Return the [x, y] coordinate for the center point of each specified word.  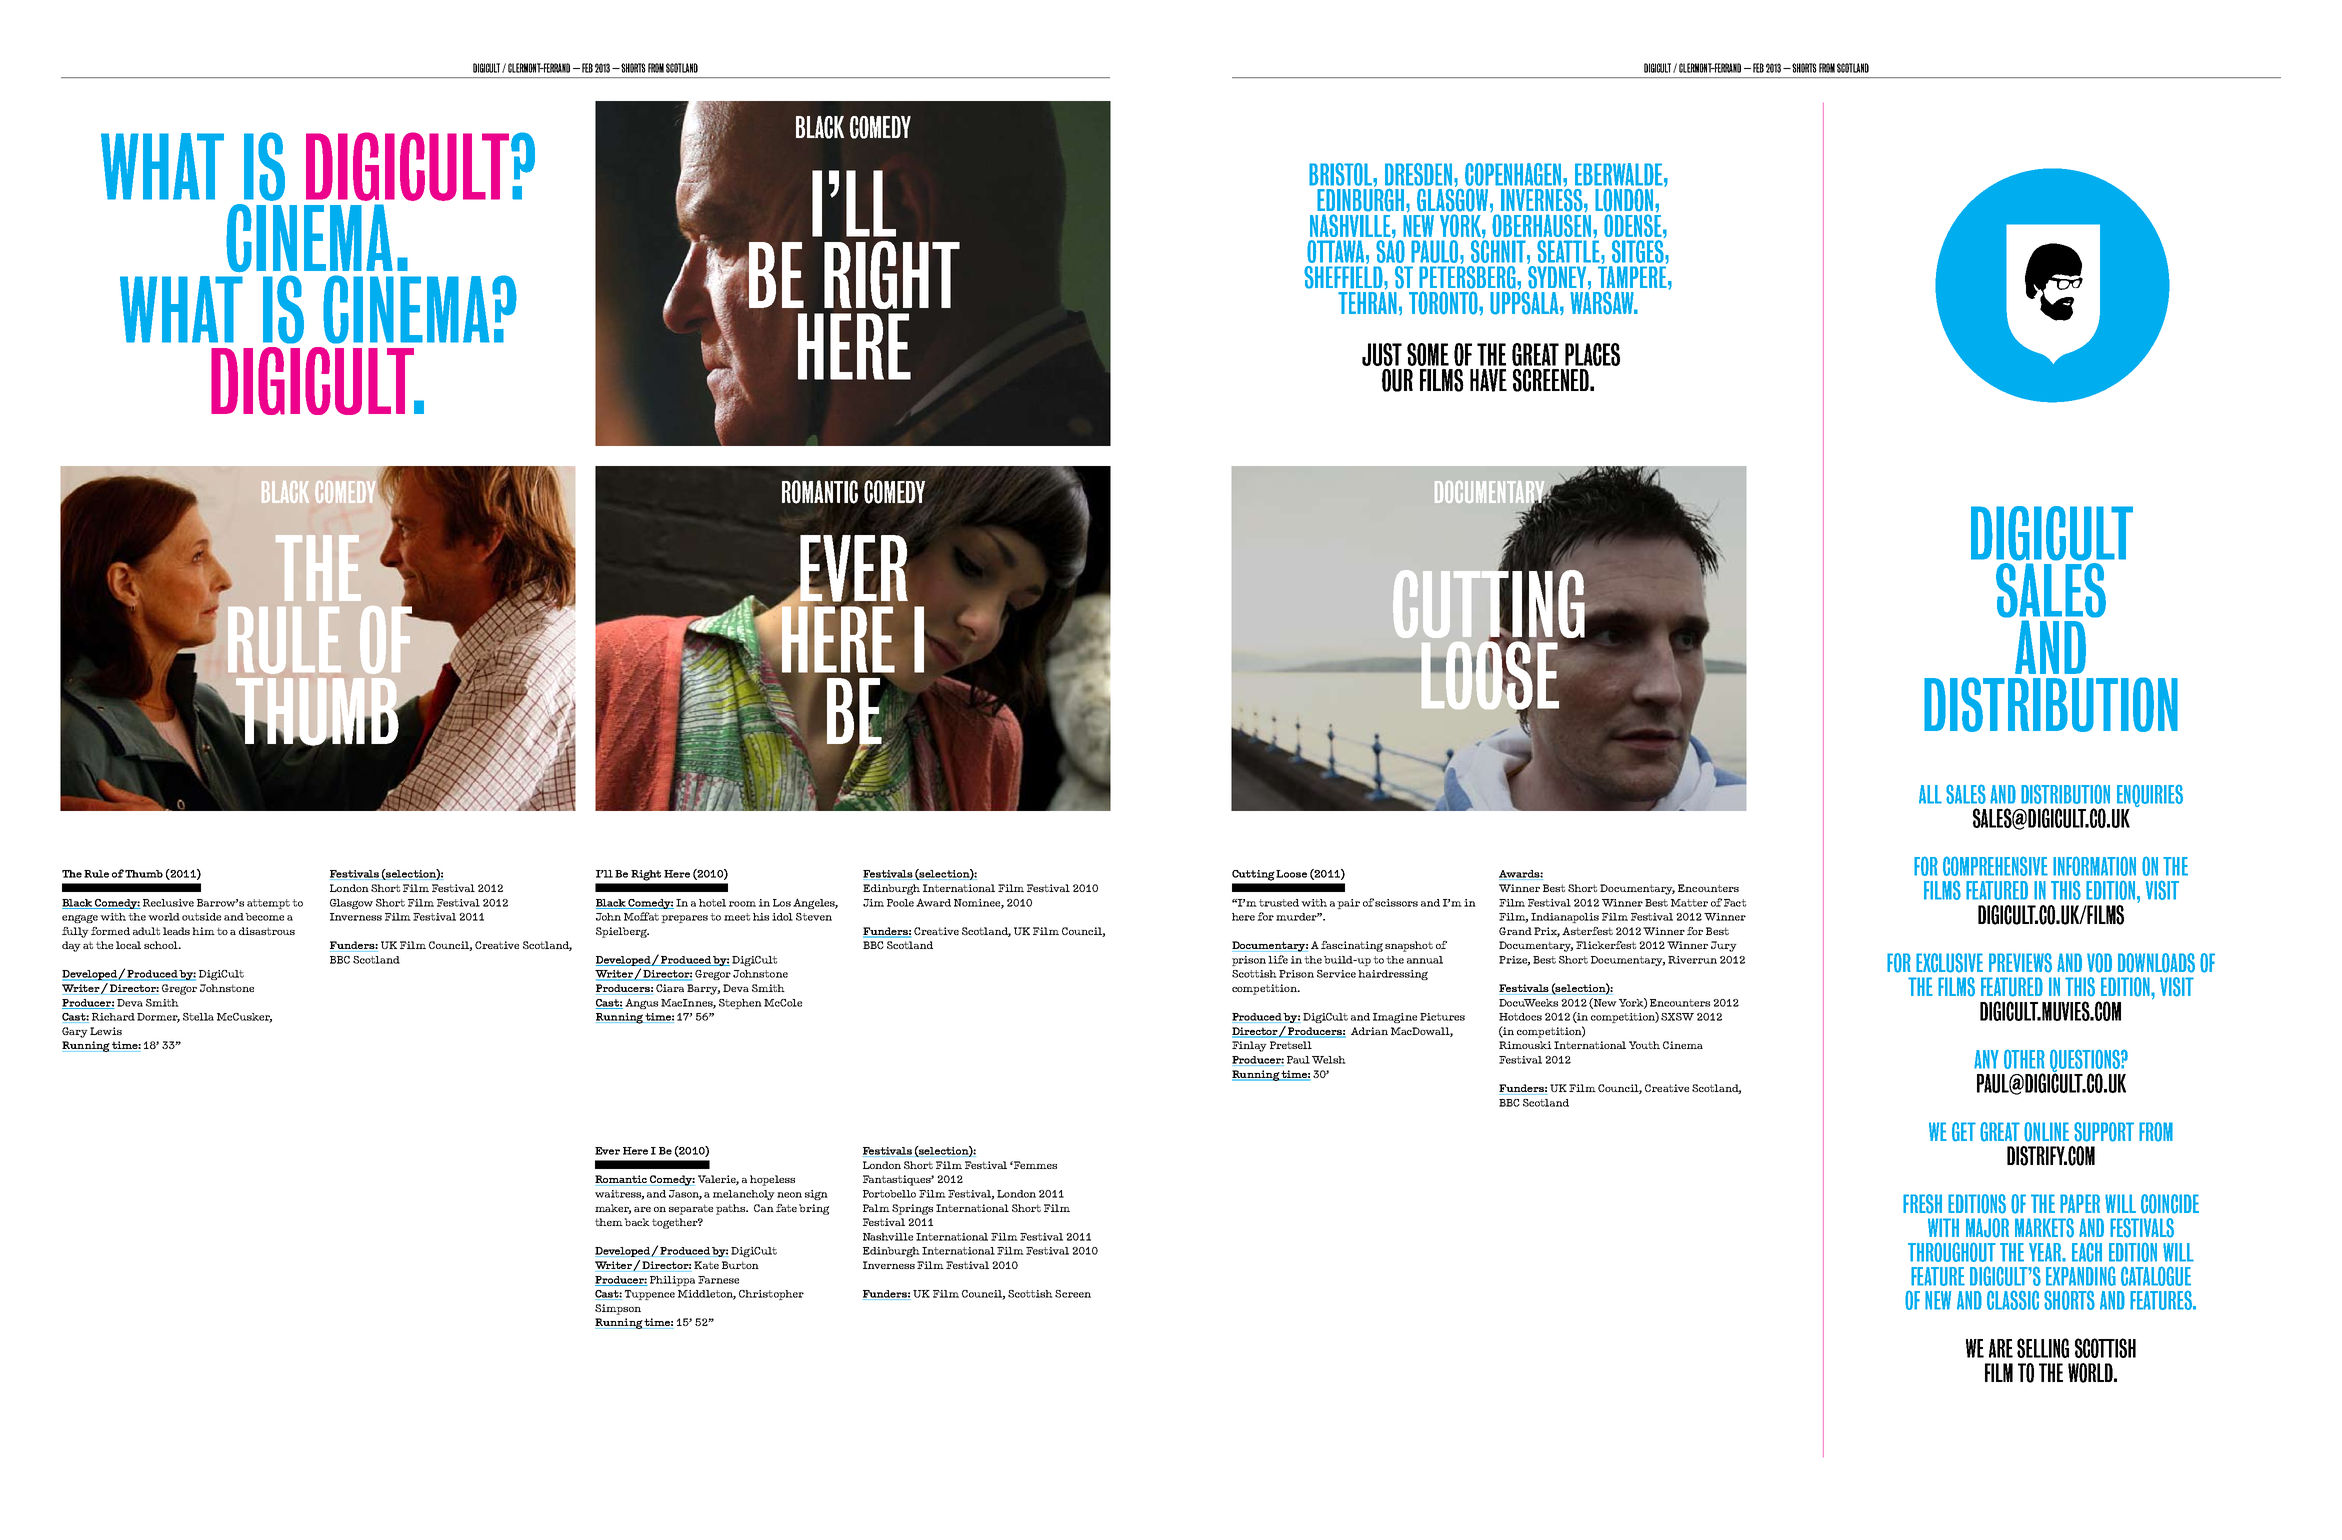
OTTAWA [1337, 251]
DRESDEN [1418, 174]
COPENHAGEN [1514, 174]
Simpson [618, 1309]
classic [2013, 1300]
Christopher [771, 1295]
